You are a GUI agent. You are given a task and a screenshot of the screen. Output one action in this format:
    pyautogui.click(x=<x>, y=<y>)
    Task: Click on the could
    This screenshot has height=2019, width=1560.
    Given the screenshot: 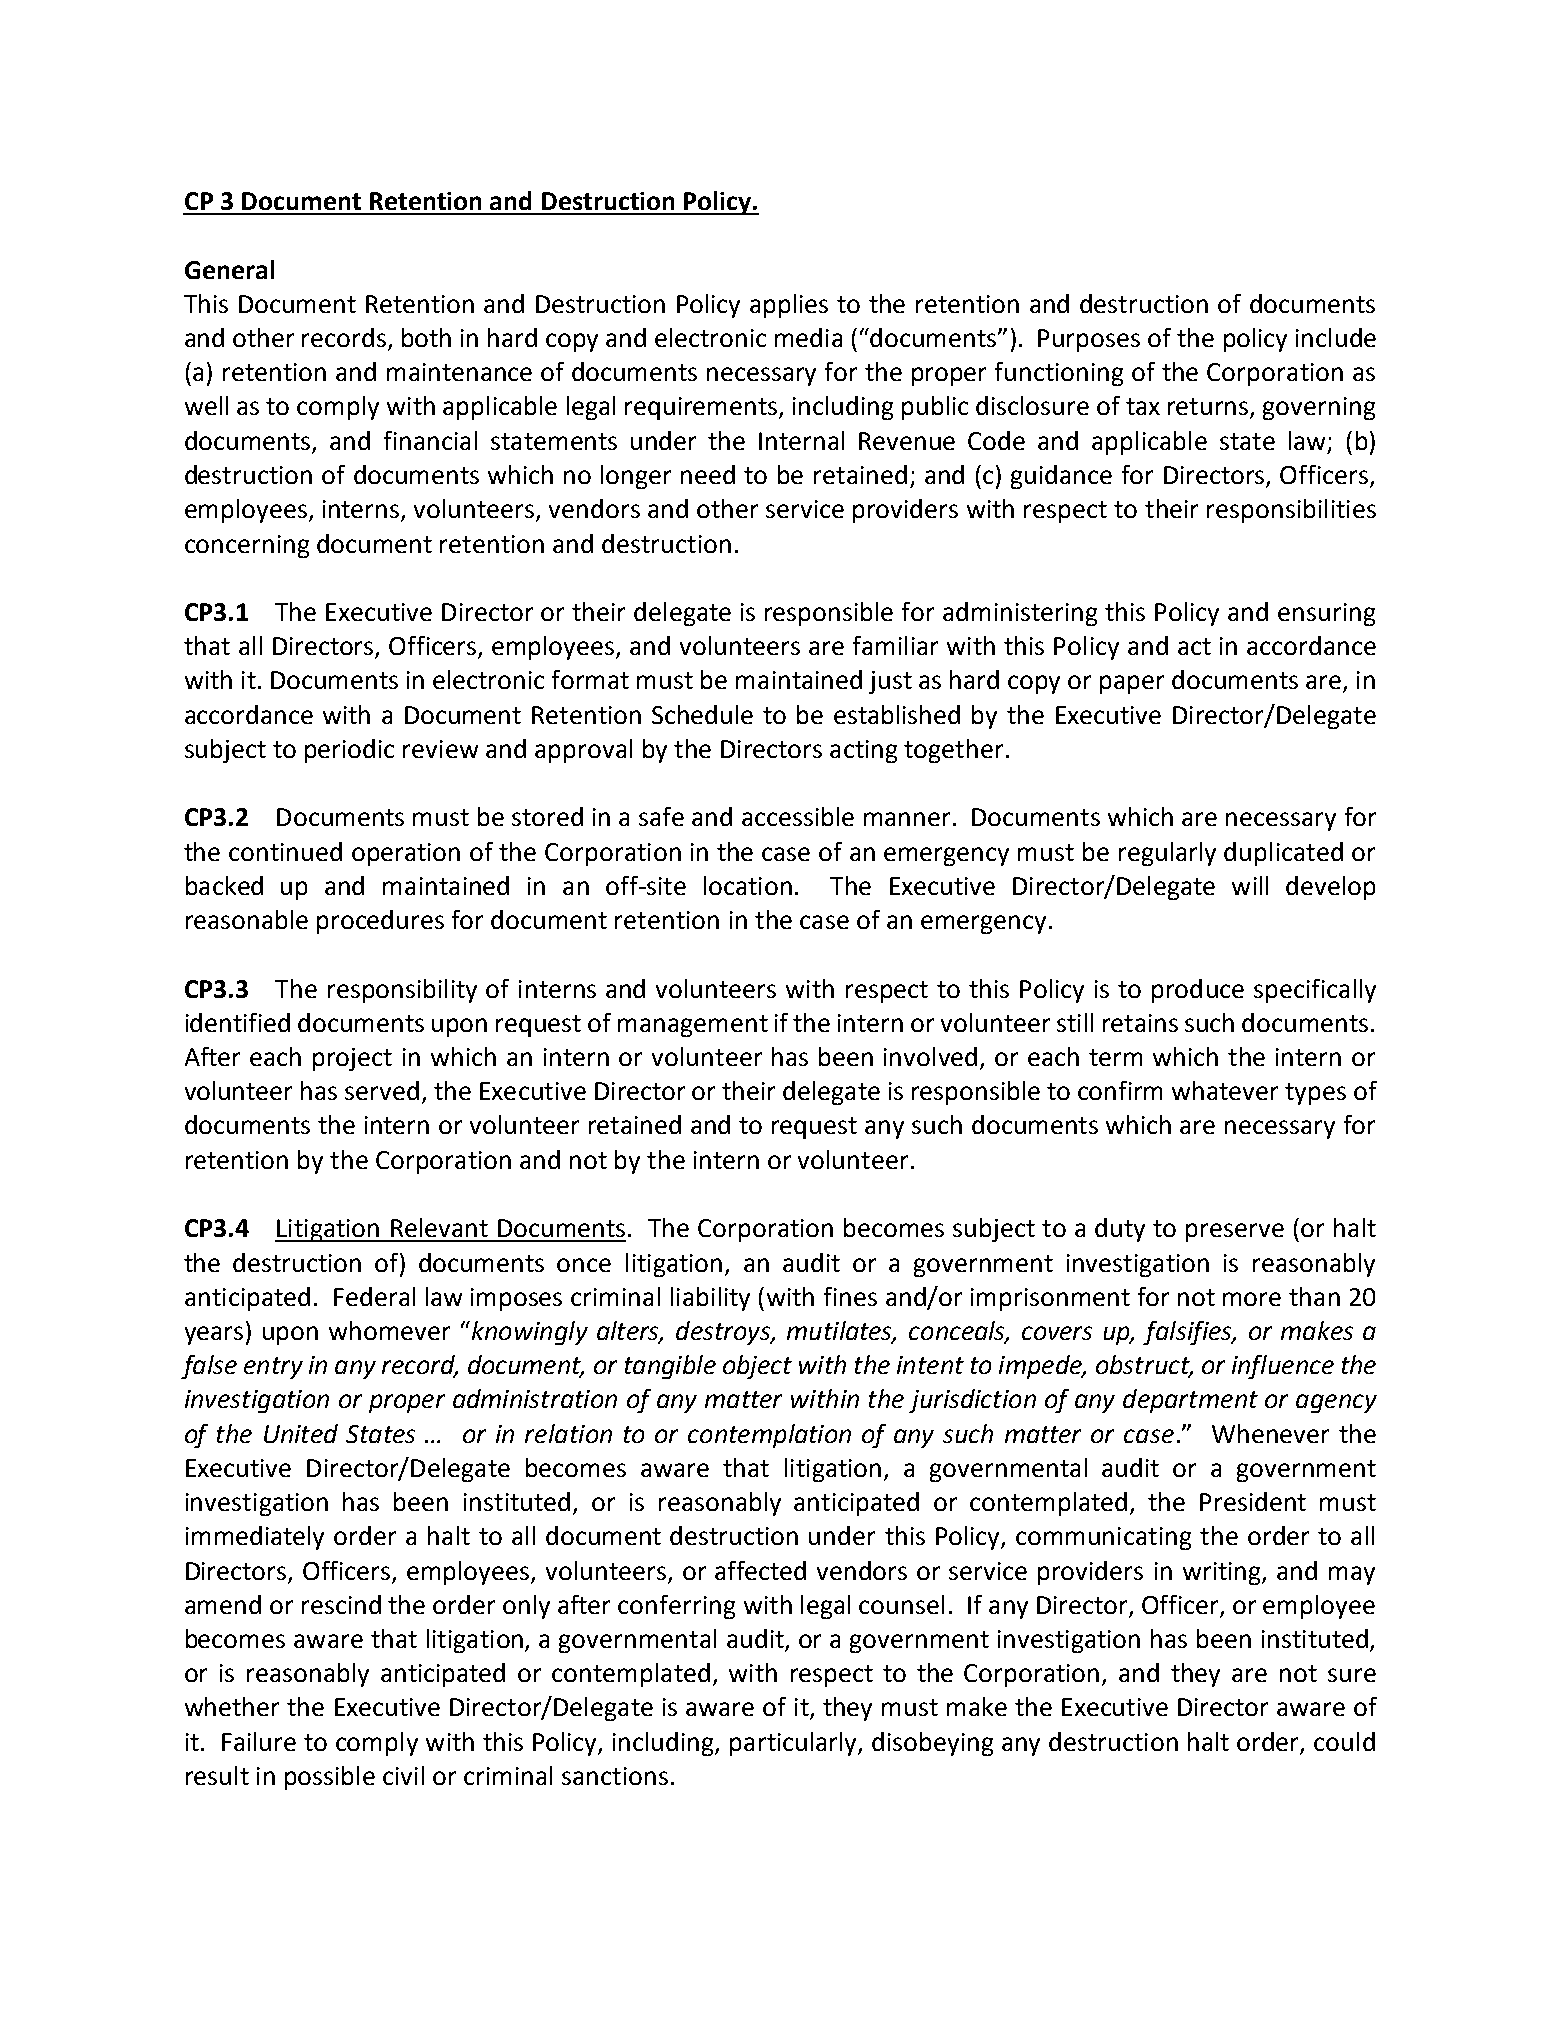 What is the action you would take?
    pyautogui.click(x=1344, y=1741)
